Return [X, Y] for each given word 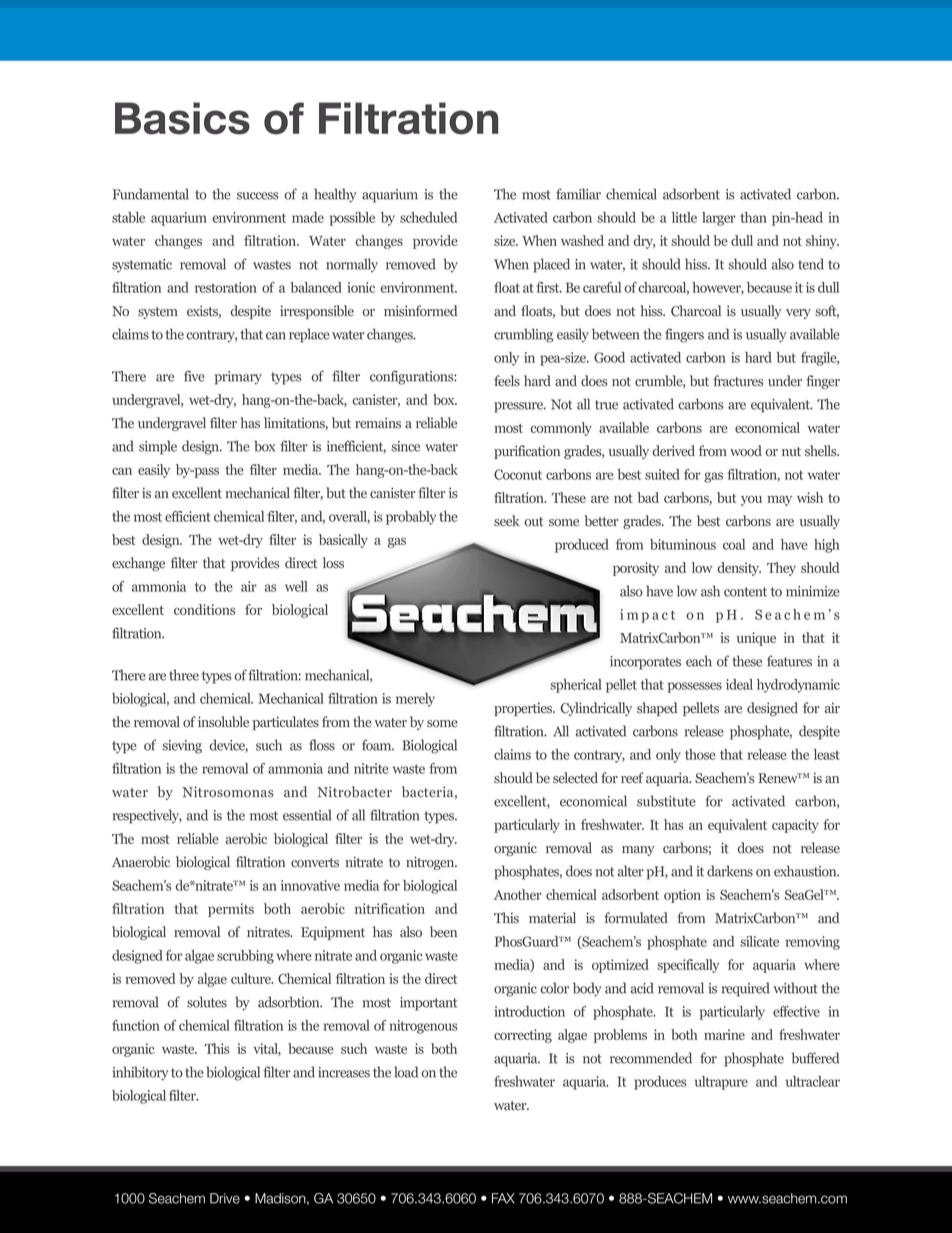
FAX [503, 1198]
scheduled [428, 217]
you [751, 500]
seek [507, 521]
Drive [225, 1198]
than [753, 217]
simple [158, 447]
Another [518, 894]
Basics [182, 118]
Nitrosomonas [228, 792]
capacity [795, 826]
